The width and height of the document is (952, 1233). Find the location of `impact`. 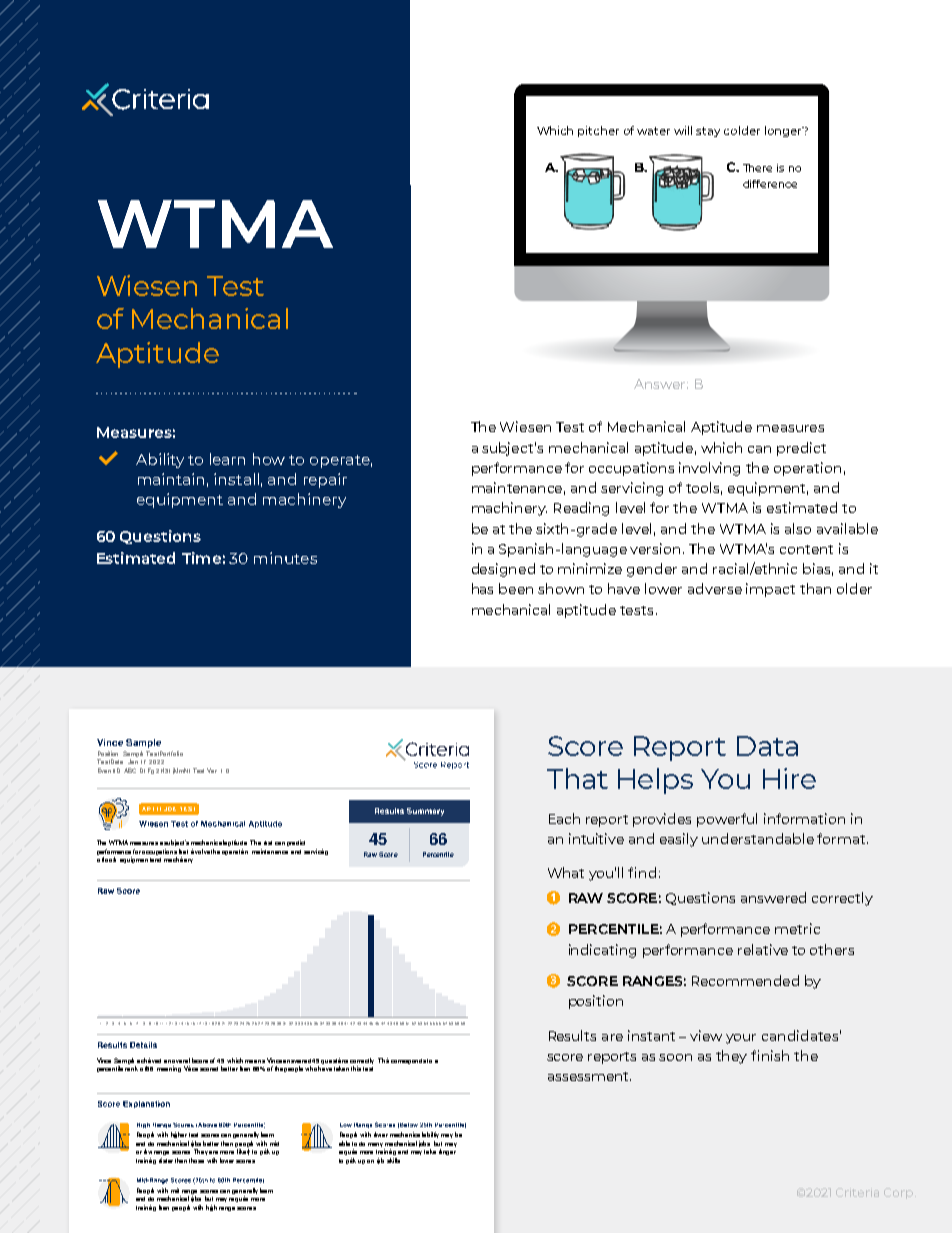

impact is located at coordinates (770, 590).
